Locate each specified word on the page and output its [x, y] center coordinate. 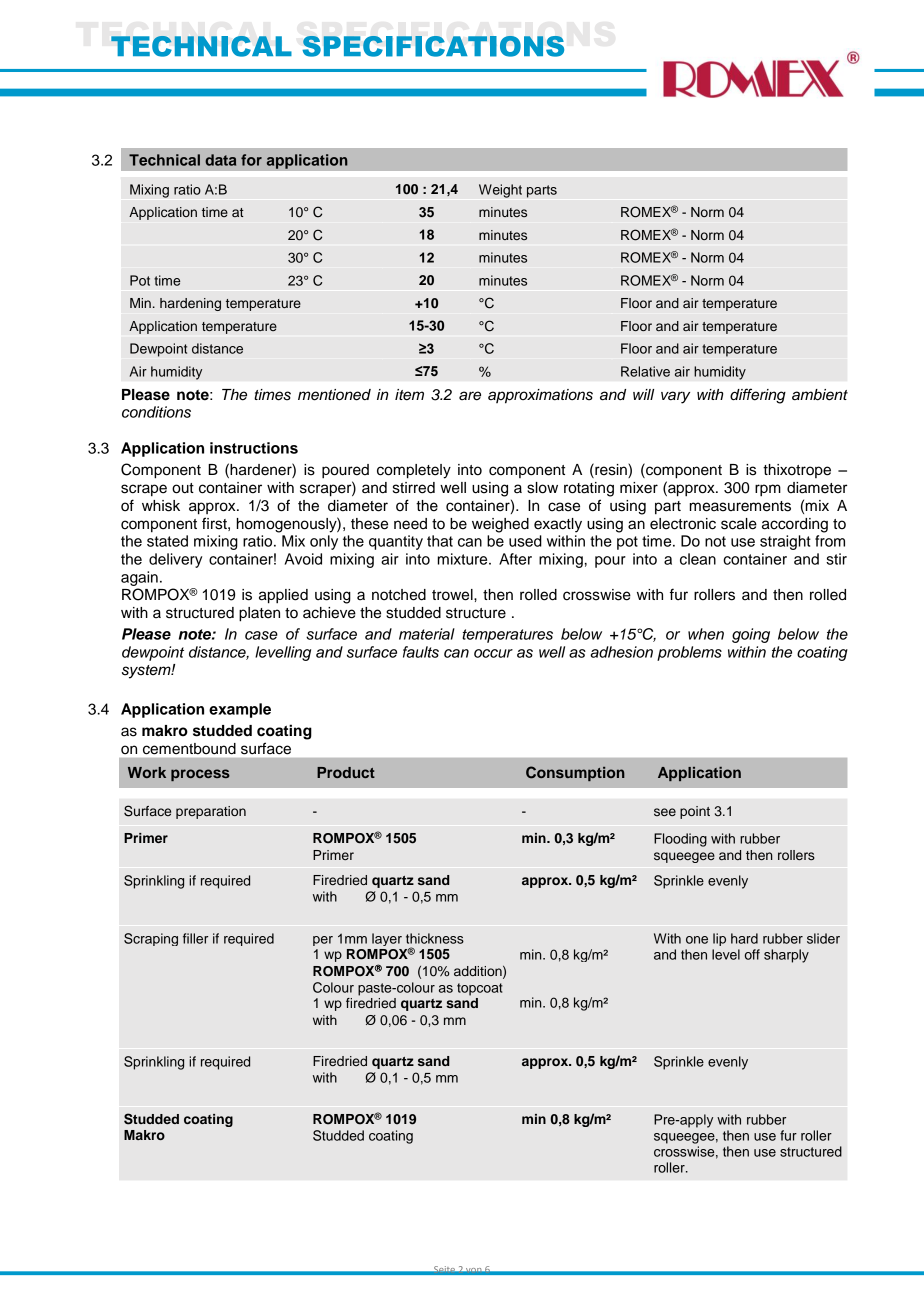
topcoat [480, 989]
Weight [500, 191]
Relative [645, 371]
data [220, 160]
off [752, 954]
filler [195, 938]
